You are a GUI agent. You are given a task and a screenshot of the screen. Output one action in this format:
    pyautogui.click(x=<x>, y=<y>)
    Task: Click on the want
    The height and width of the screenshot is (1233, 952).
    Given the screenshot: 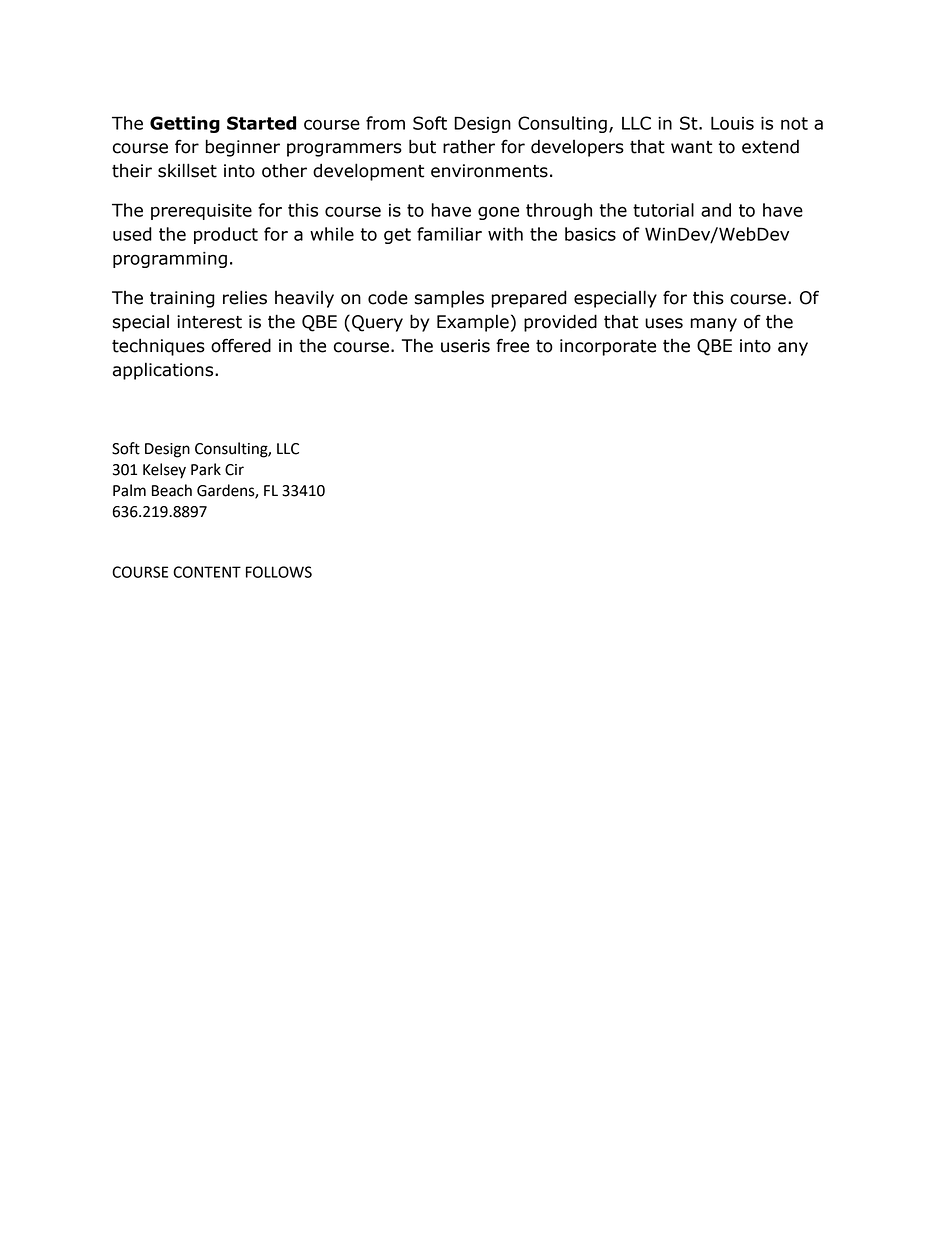 What is the action you would take?
    pyautogui.click(x=691, y=147)
